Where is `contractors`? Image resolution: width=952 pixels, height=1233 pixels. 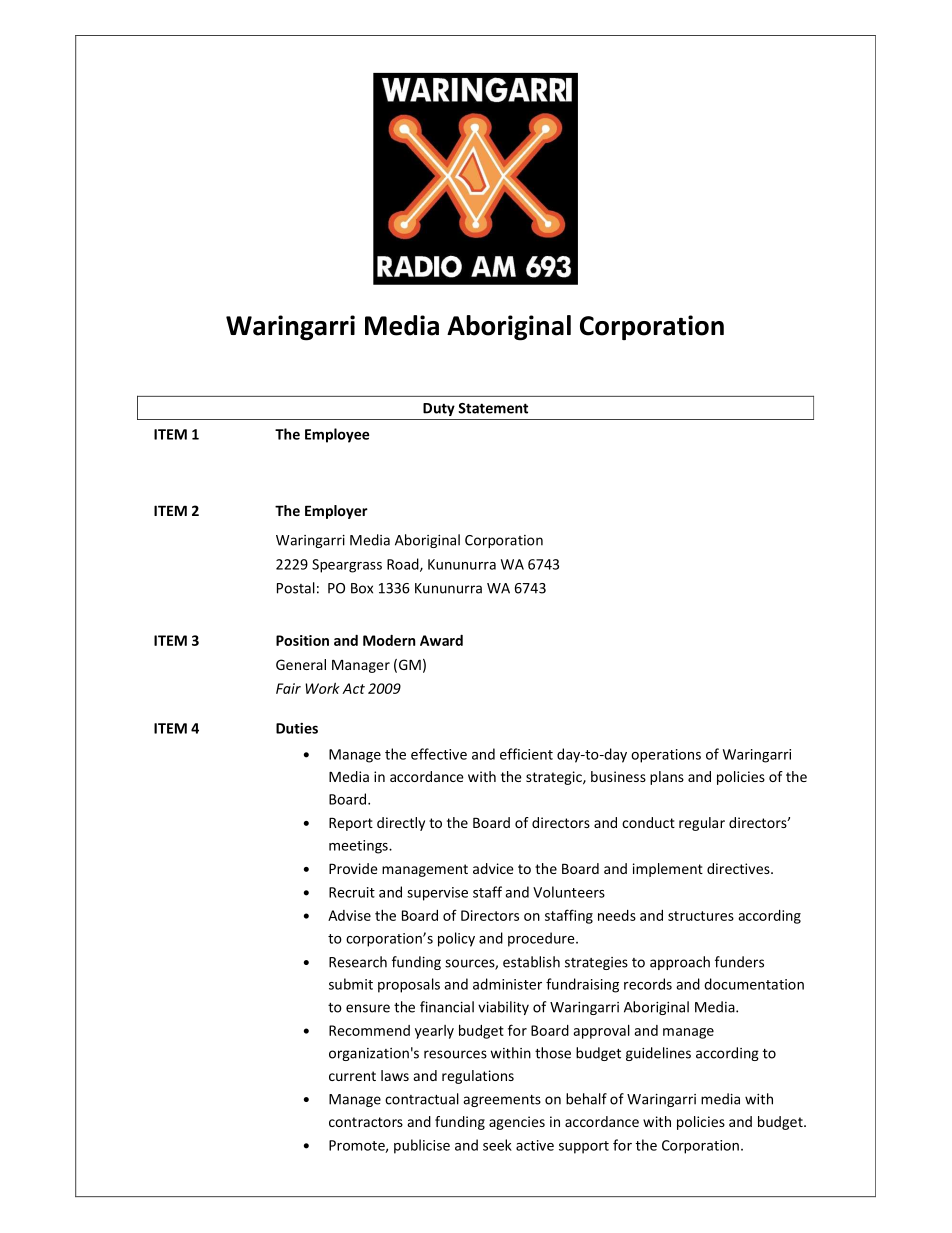 contractors is located at coordinates (366, 1122).
